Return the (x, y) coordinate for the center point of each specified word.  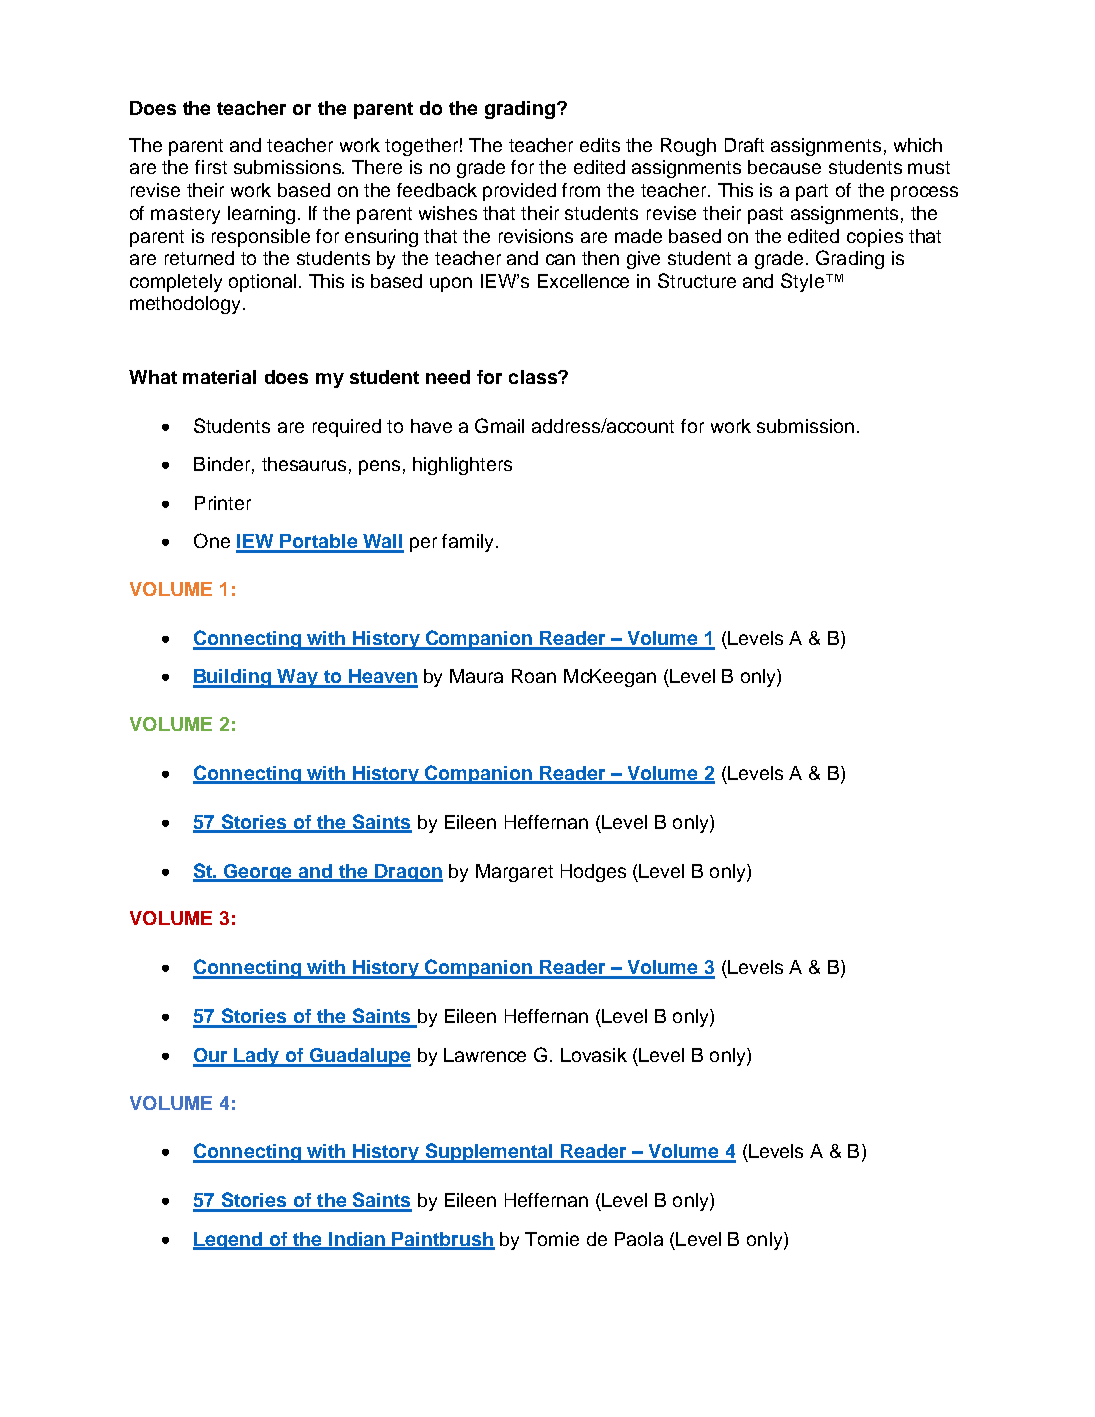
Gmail (499, 425)
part (812, 192)
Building (233, 678)
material (219, 377)
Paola (639, 1239)
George (259, 873)
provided (519, 192)
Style (802, 282)
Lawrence (485, 1055)
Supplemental (489, 1153)
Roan (534, 676)
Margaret (514, 873)
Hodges (593, 873)
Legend (229, 1241)
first (211, 167)
